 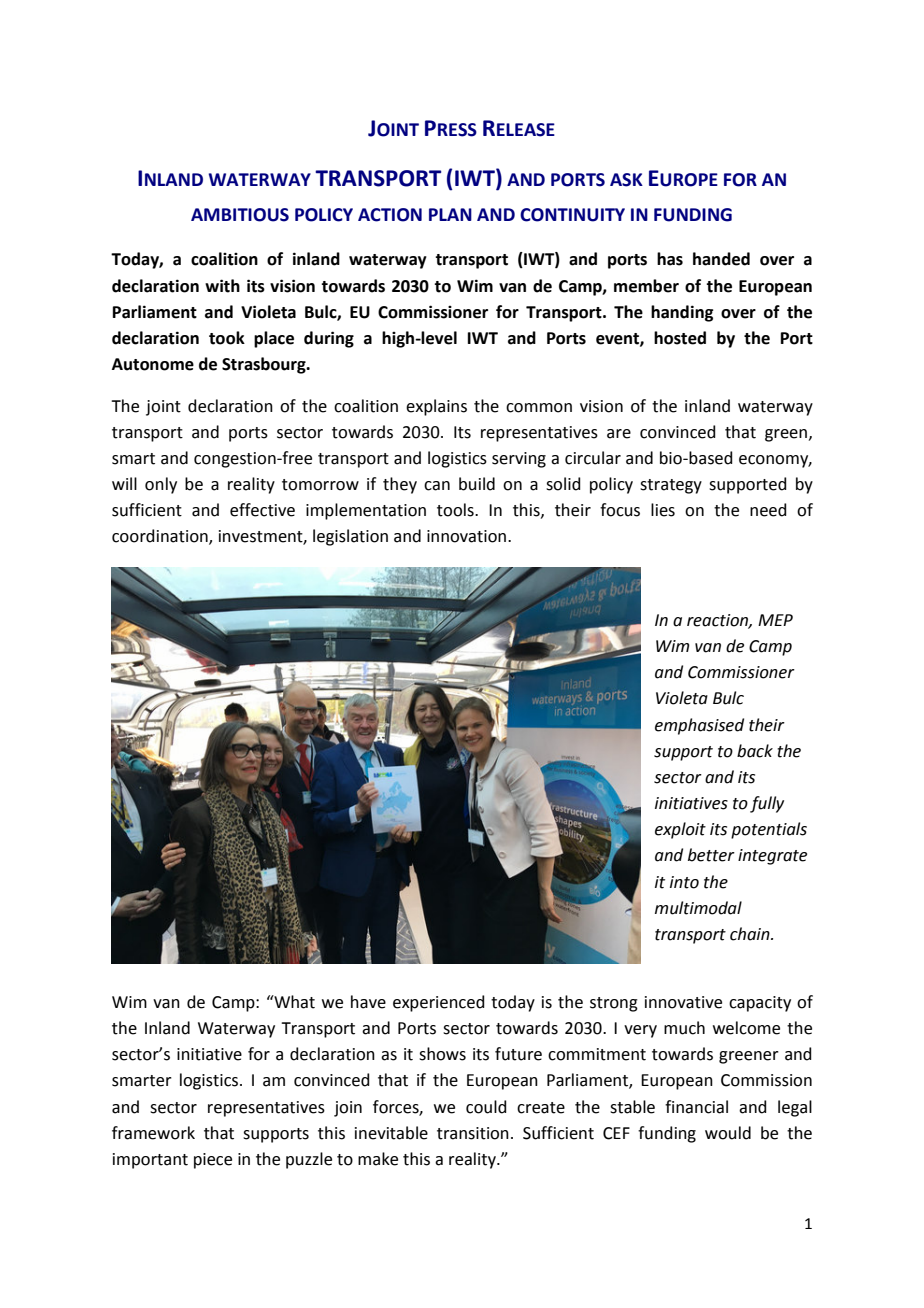 What do you see at coordinates (213, 1161) in the image?
I see `piece` at bounding box center [213, 1161].
